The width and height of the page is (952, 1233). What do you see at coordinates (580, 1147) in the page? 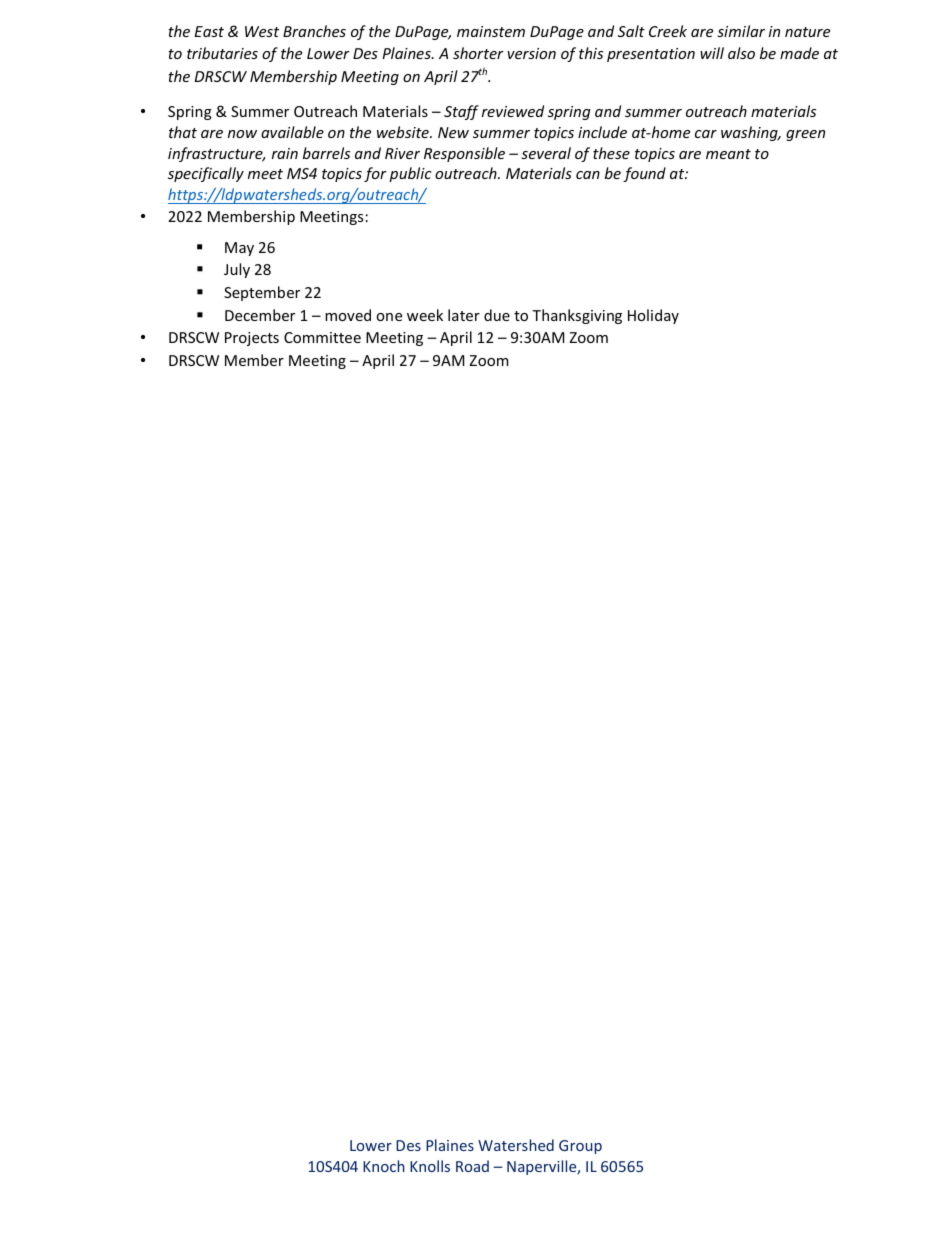
I see `Group` at bounding box center [580, 1147].
